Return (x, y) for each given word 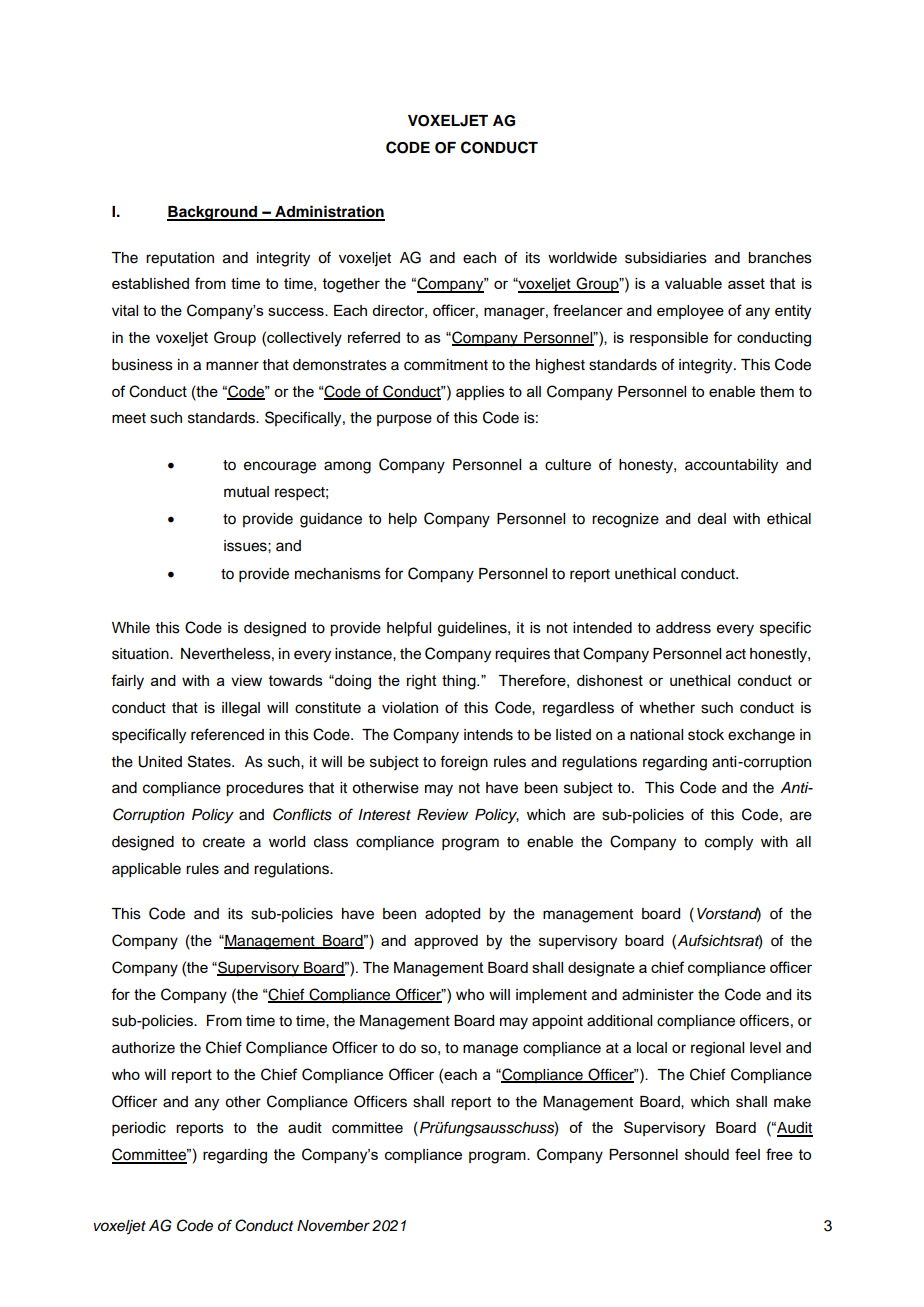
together (351, 285)
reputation (180, 259)
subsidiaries (666, 258)
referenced (227, 734)
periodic (139, 1129)
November (333, 1226)
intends (488, 735)
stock (706, 735)
